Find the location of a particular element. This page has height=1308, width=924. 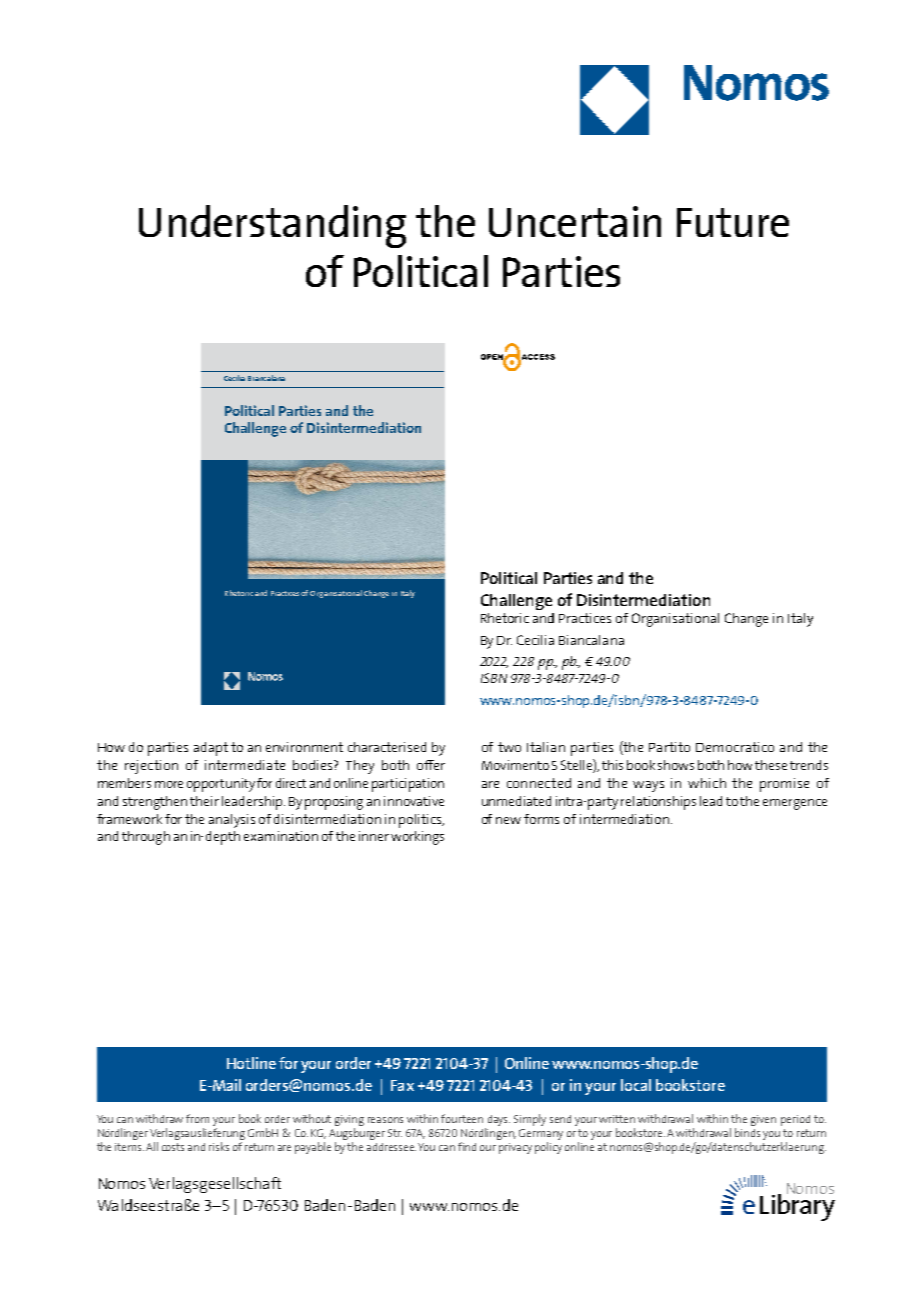

analysis is located at coordinates (232, 821).
